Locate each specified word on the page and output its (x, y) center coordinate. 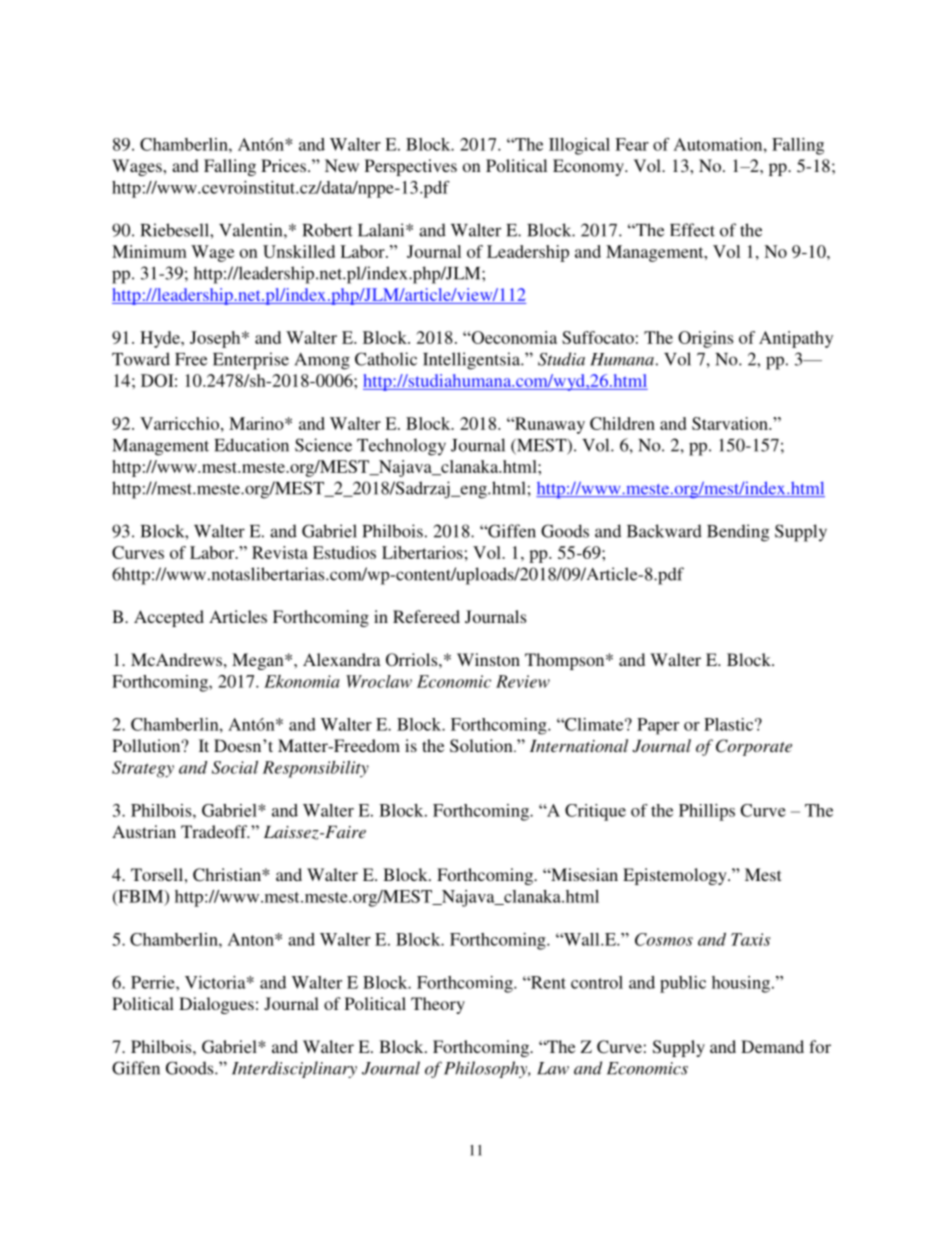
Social (235, 767)
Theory (438, 1005)
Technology (401, 447)
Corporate (754, 747)
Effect (692, 230)
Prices (283, 165)
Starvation (731, 423)
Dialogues (216, 1005)
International (579, 745)
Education (251, 445)
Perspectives (411, 167)
